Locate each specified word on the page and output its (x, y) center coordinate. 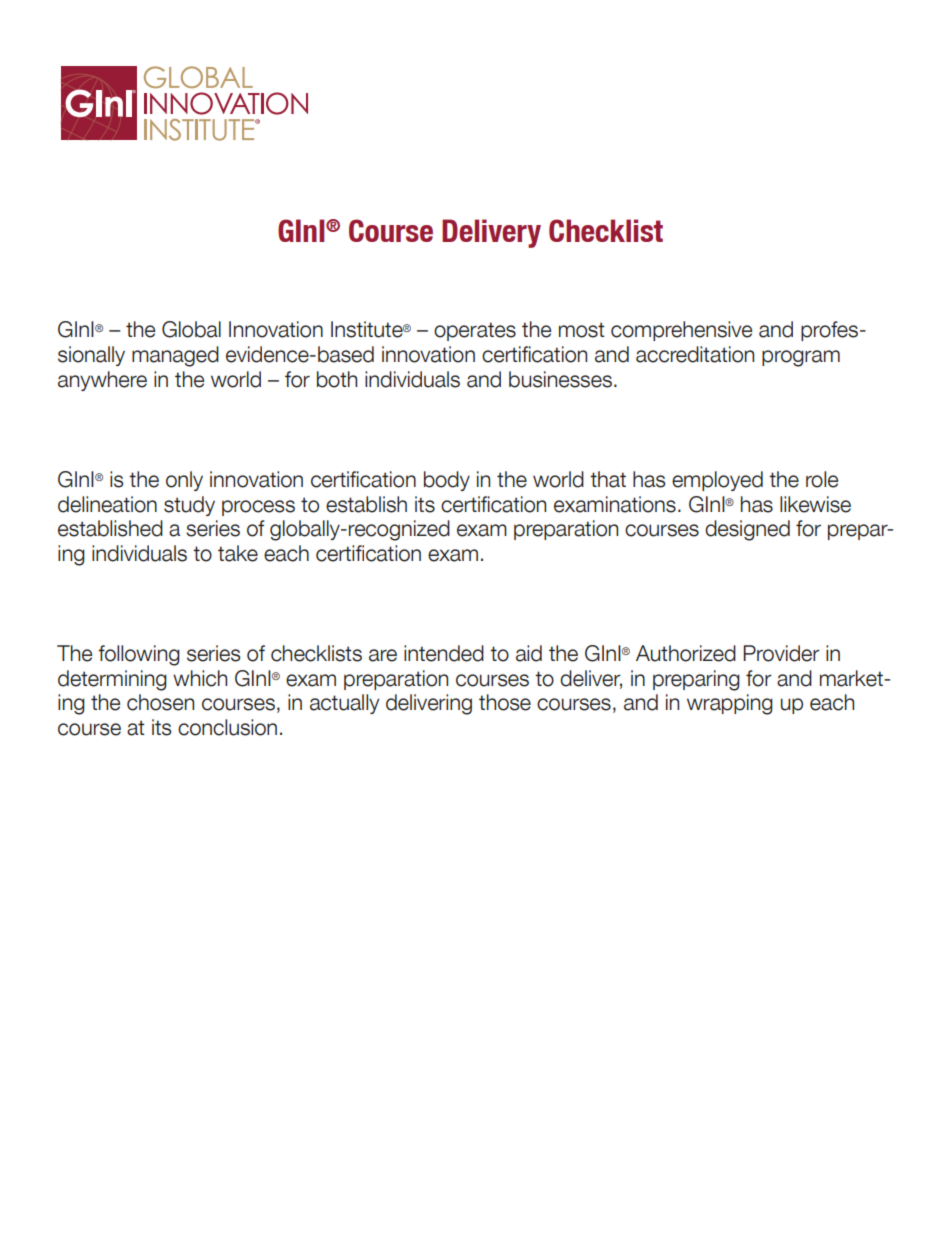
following (139, 655)
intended (444, 653)
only (184, 481)
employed (717, 481)
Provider (781, 653)
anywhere (102, 381)
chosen (160, 702)
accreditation (695, 354)
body (447, 481)
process (258, 508)
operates (475, 331)
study (189, 506)
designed (747, 530)
